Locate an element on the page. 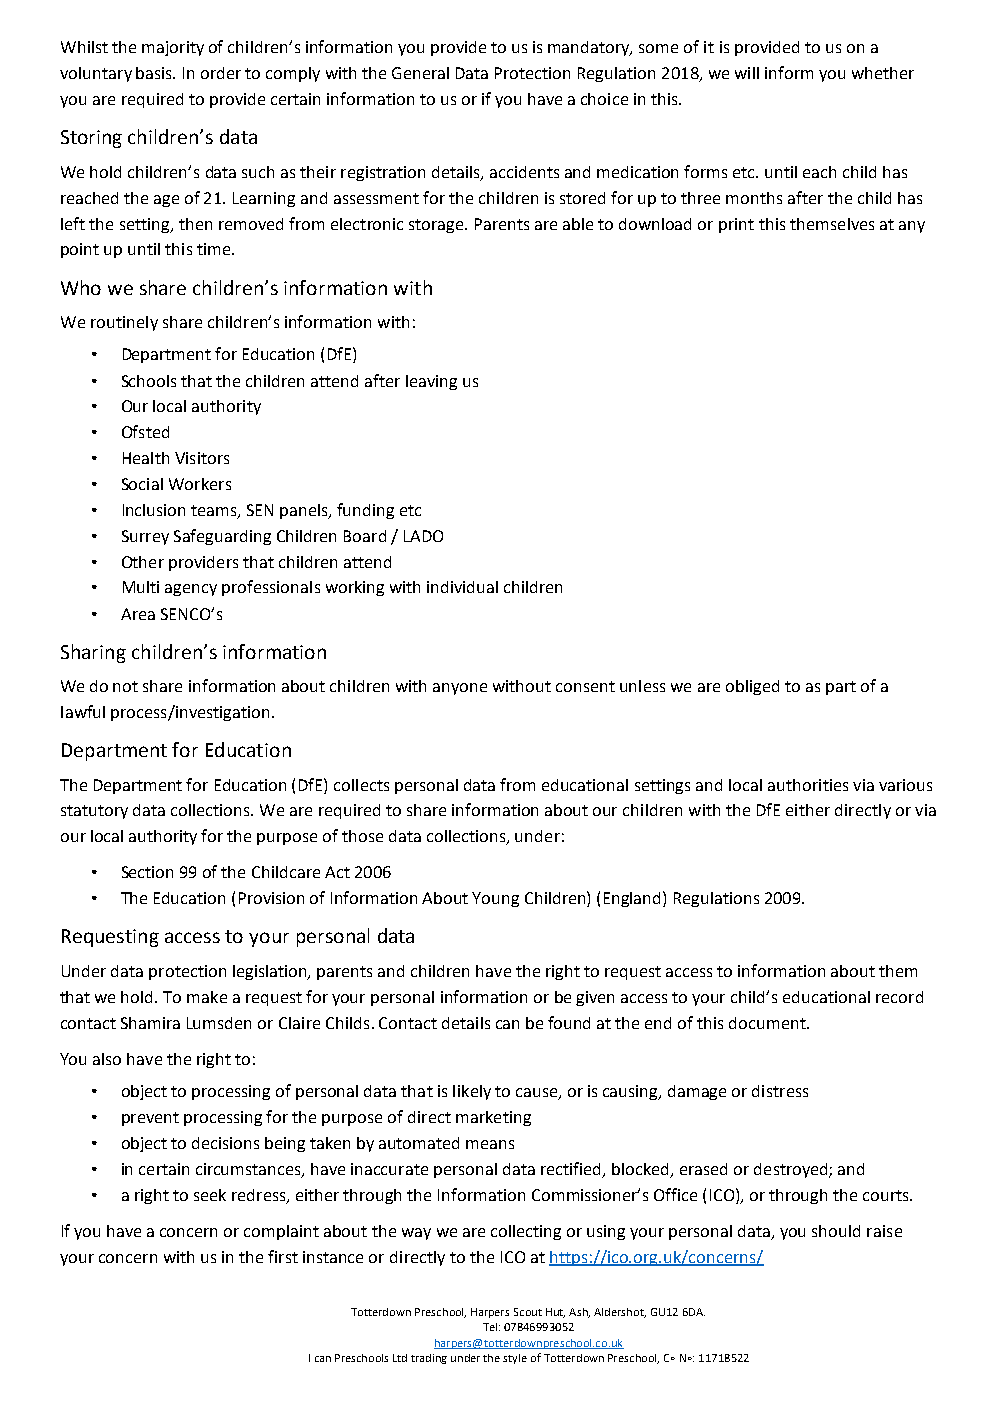 The image size is (997, 1411). Ofsted is located at coordinates (145, 431).
